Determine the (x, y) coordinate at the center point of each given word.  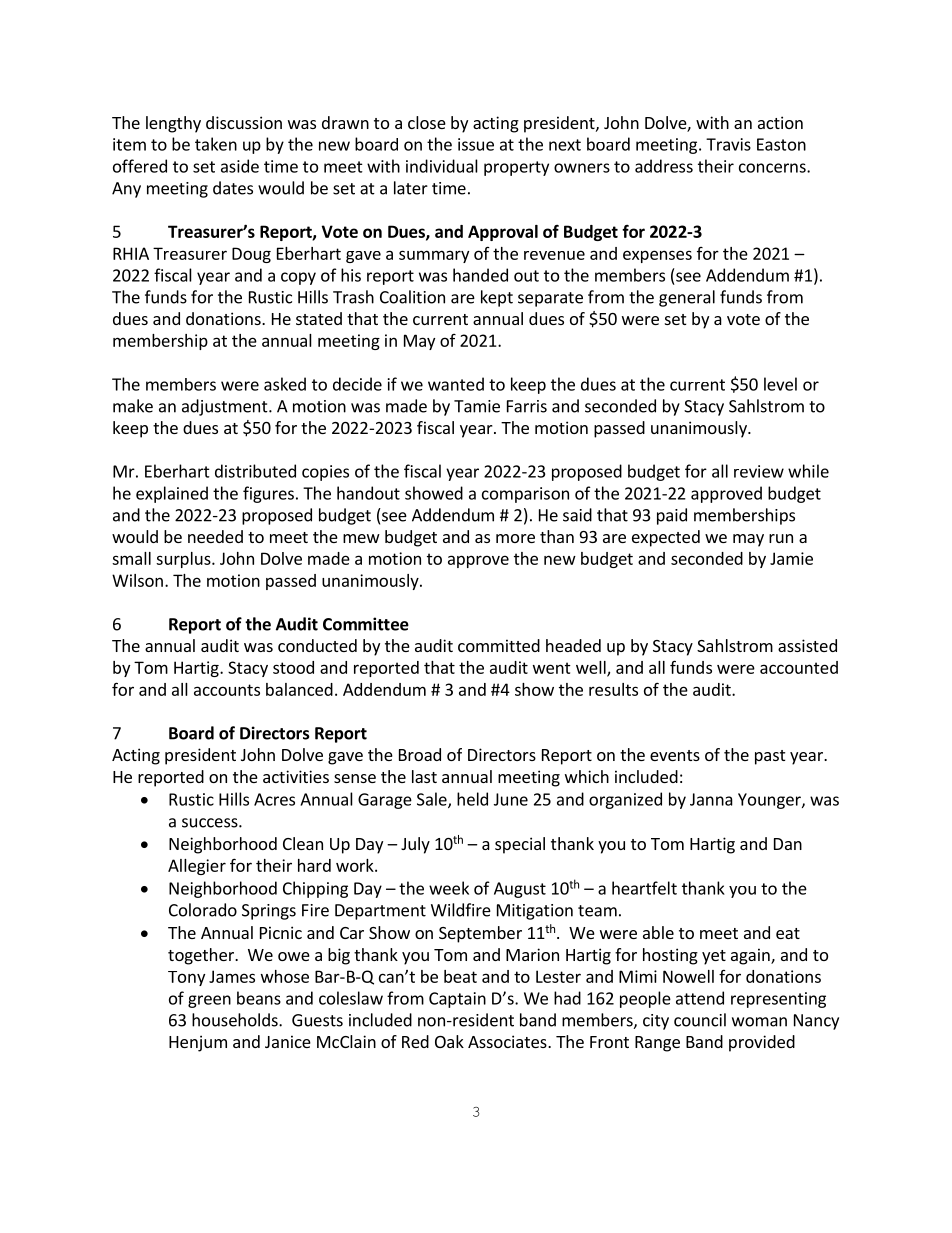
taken (216, 144)
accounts (227, 690)
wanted (456, 384)
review (759, 471)
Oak (449, 1041)
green (209, 1001)
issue (476, 144)
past (770, 757)
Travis (728, 144)
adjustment (226, 407)
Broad (420, 754)
